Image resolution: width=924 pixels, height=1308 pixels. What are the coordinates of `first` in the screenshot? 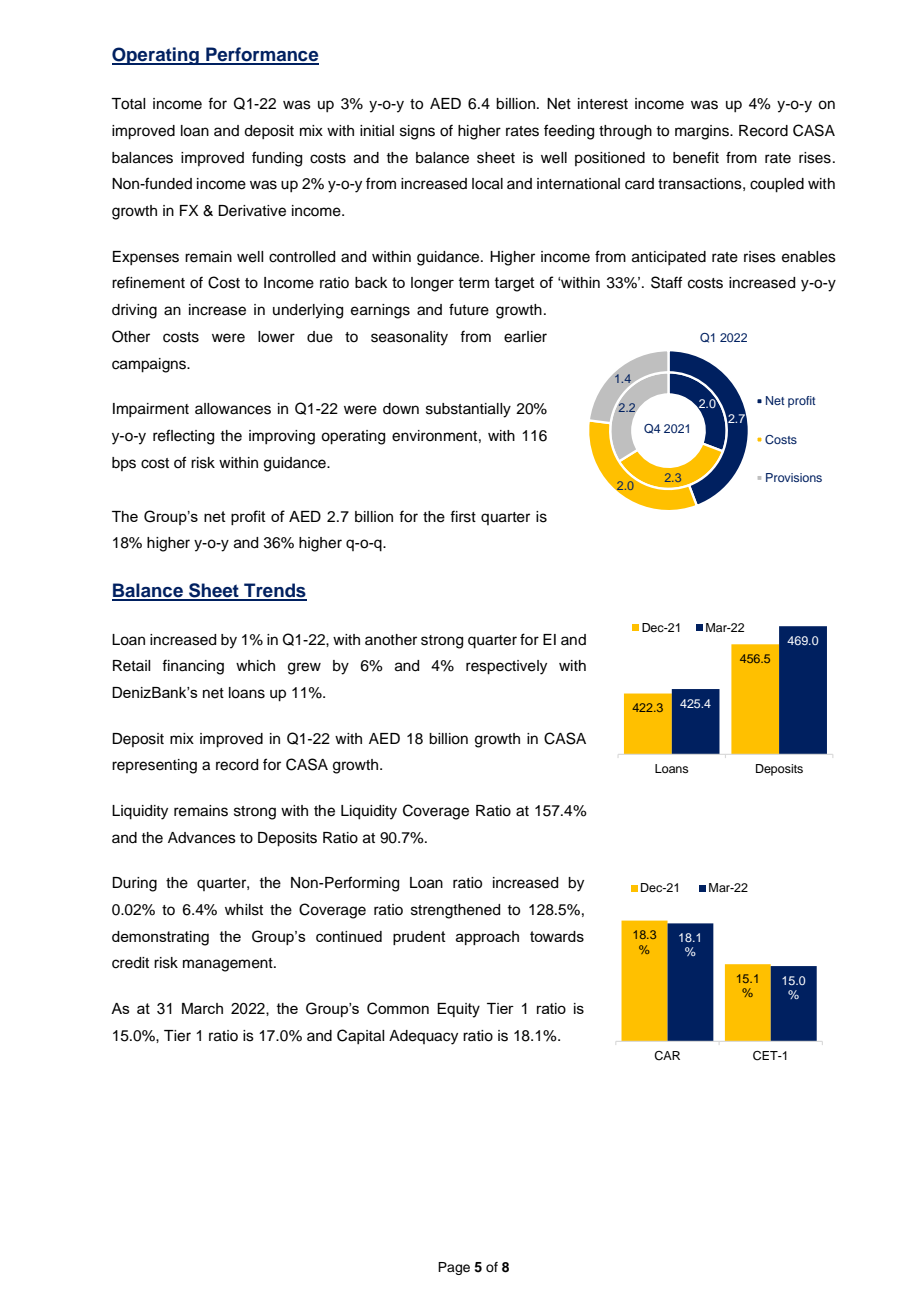 It's located at (463, 516).
